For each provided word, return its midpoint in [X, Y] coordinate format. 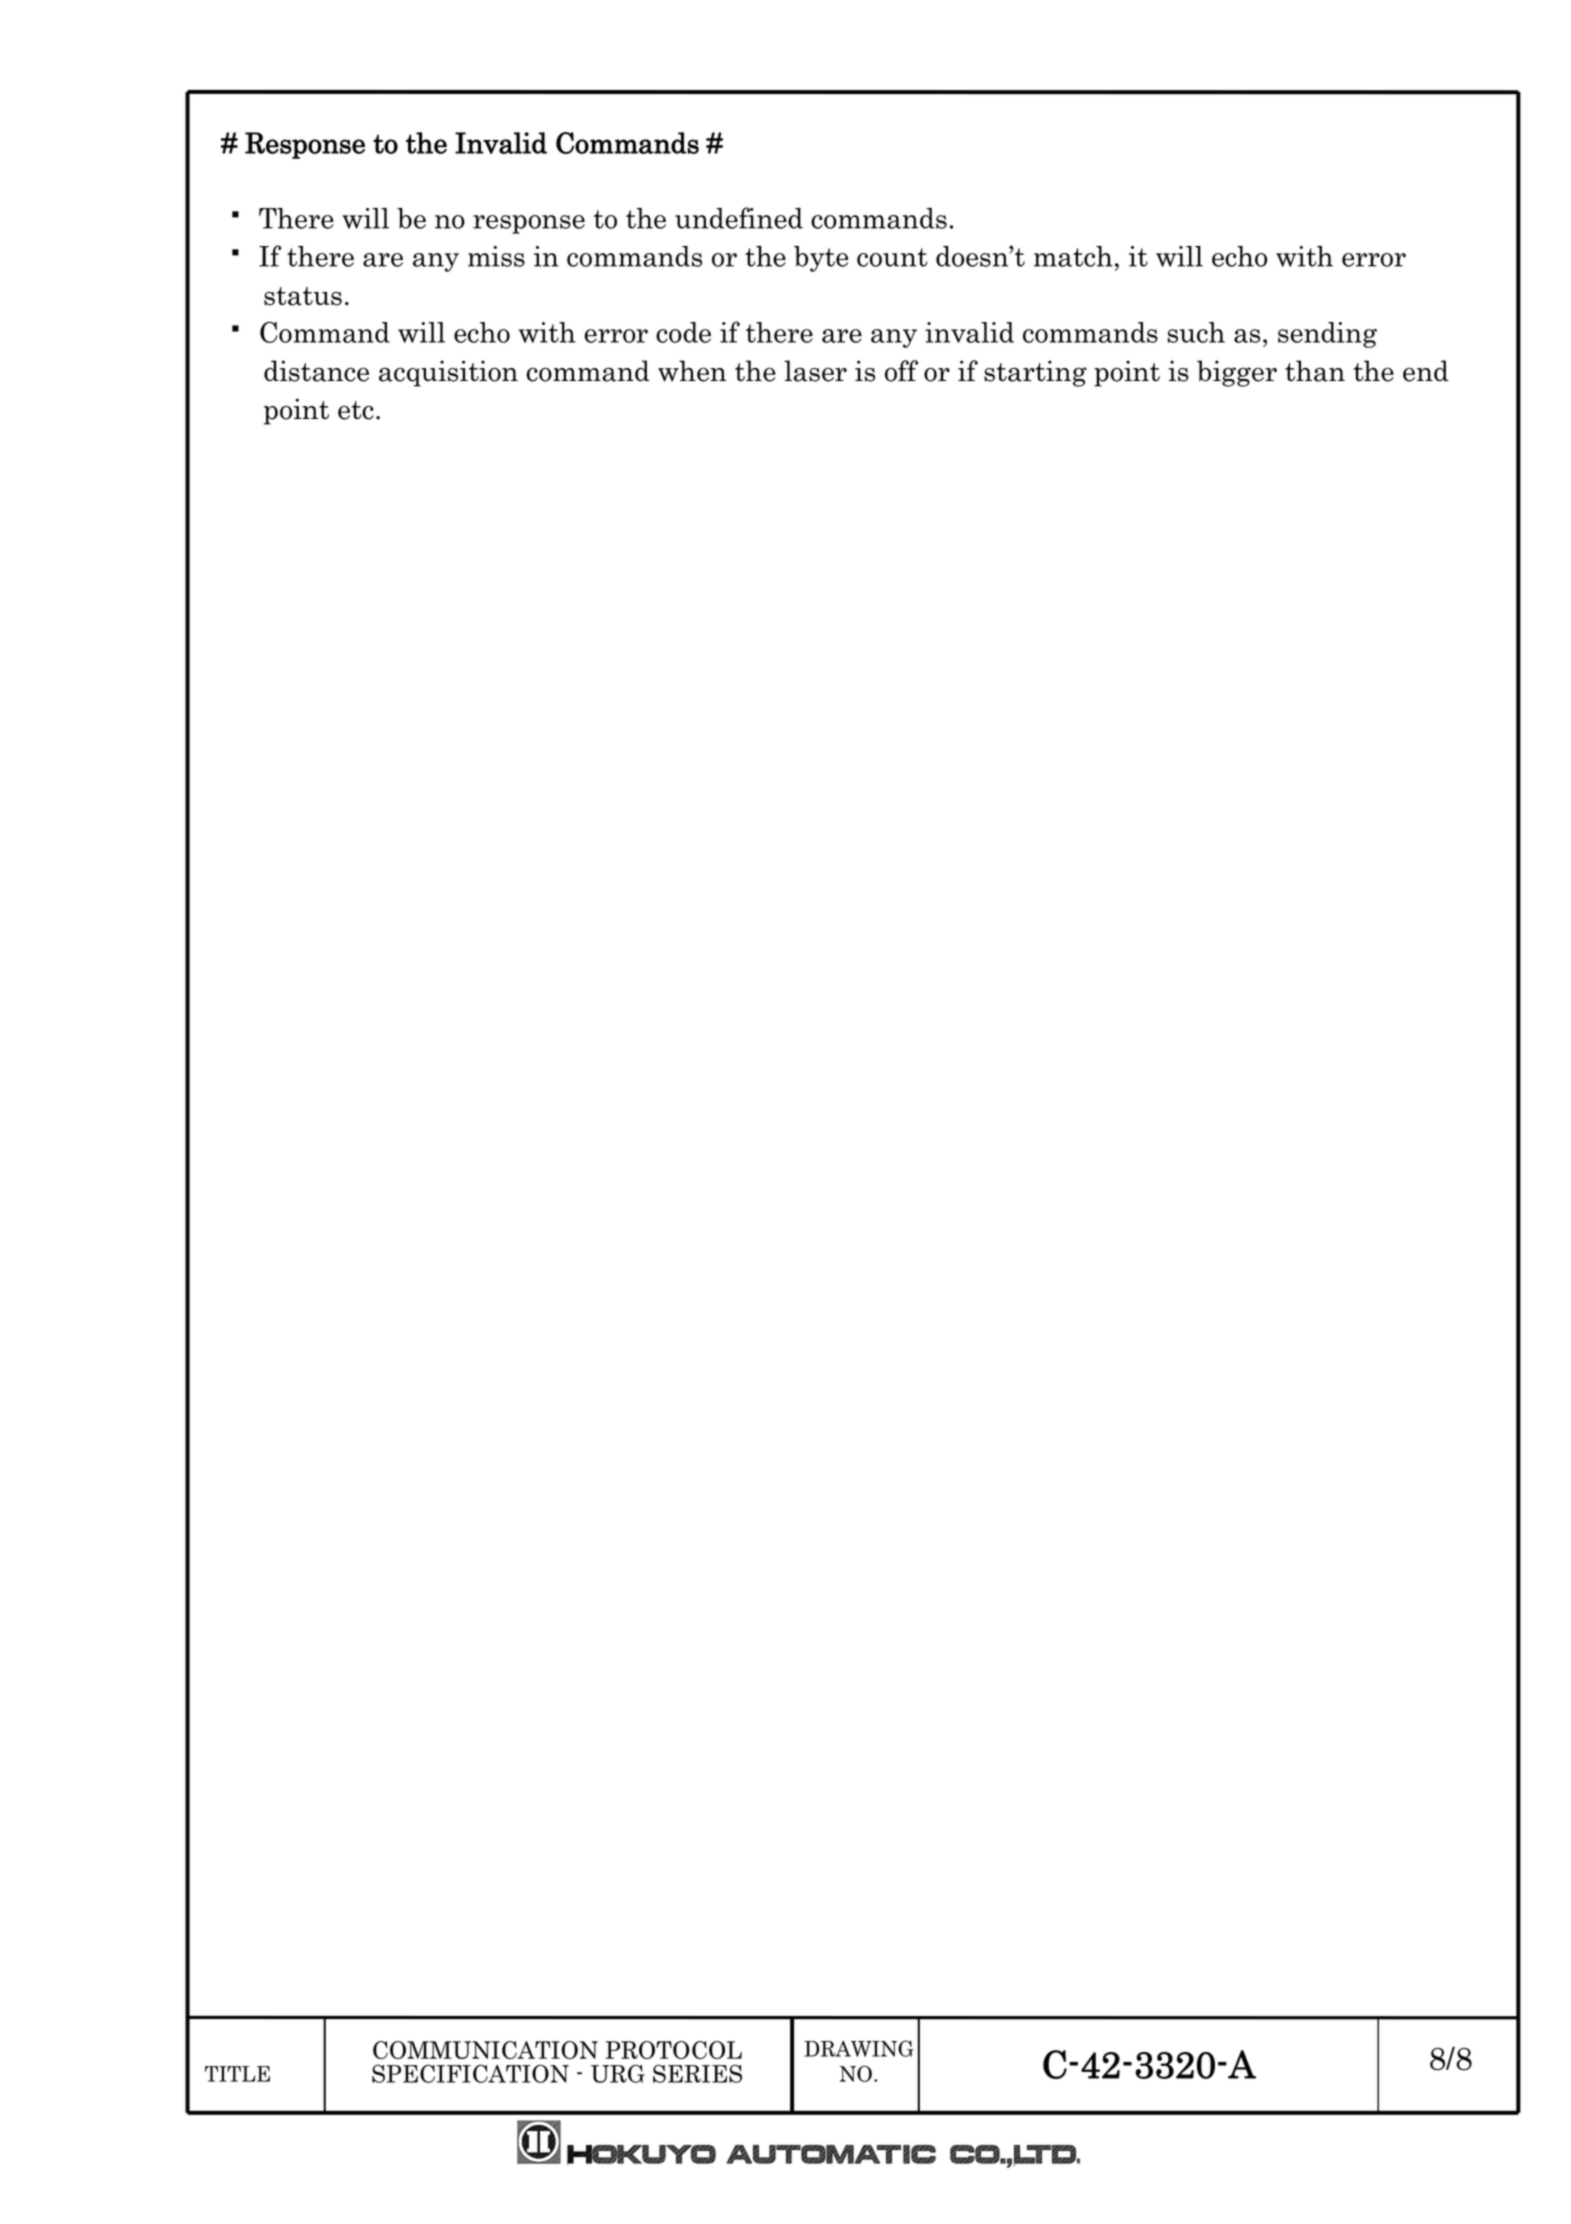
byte [821, 259]
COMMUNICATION [485, 2050]
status [303, 296]
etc [356, 410]
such [1196, 332]
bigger [1237, 373]
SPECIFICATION [470, 2073]
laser [815, 371]
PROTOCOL [674, 2050]
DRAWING [859, 2048]
